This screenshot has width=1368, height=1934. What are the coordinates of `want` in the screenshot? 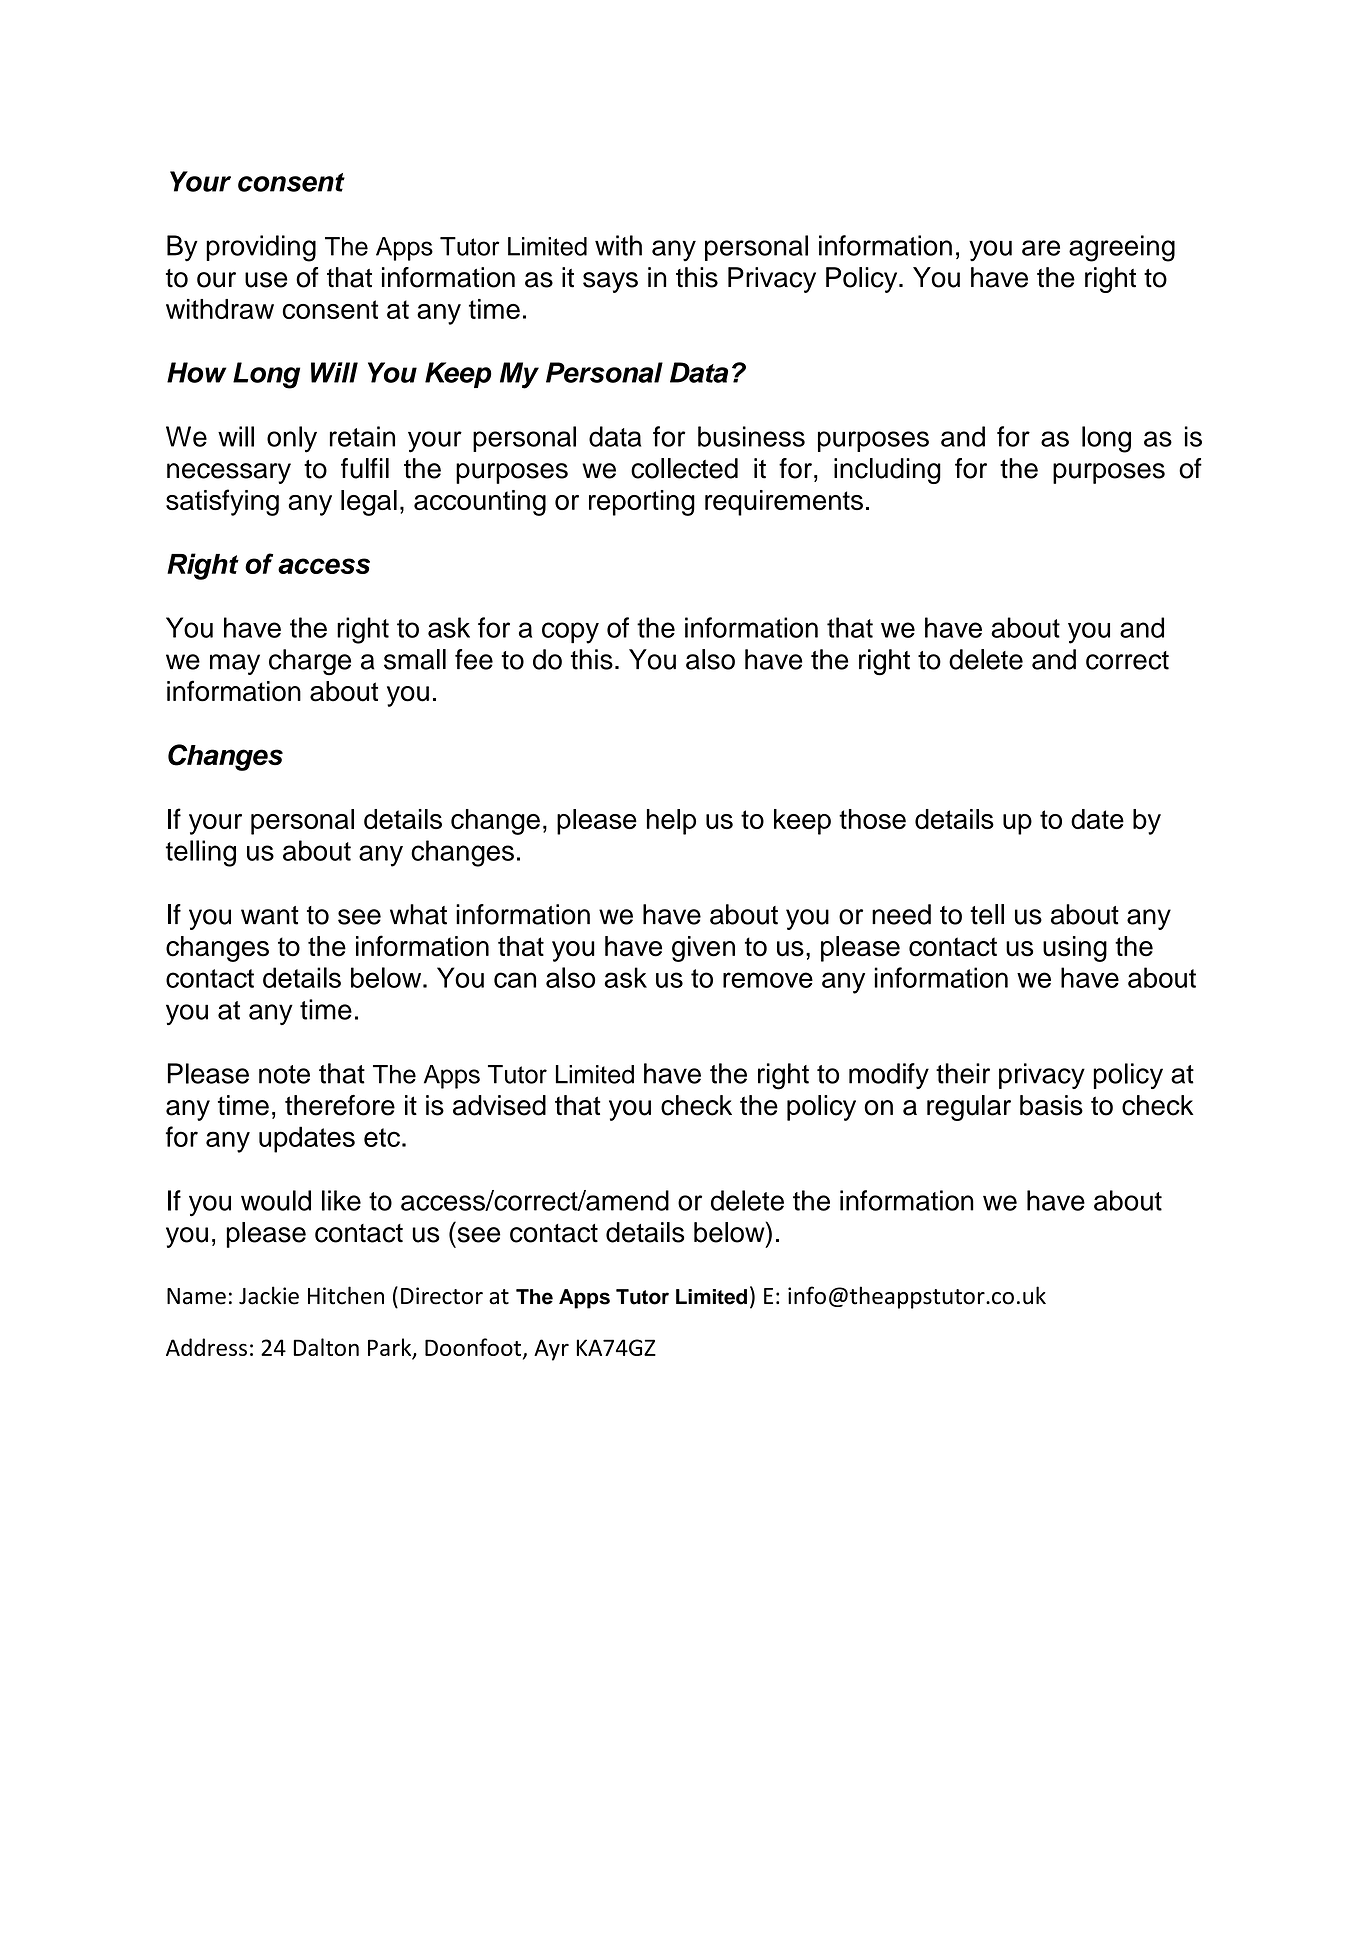 It's located at (270, 915).
